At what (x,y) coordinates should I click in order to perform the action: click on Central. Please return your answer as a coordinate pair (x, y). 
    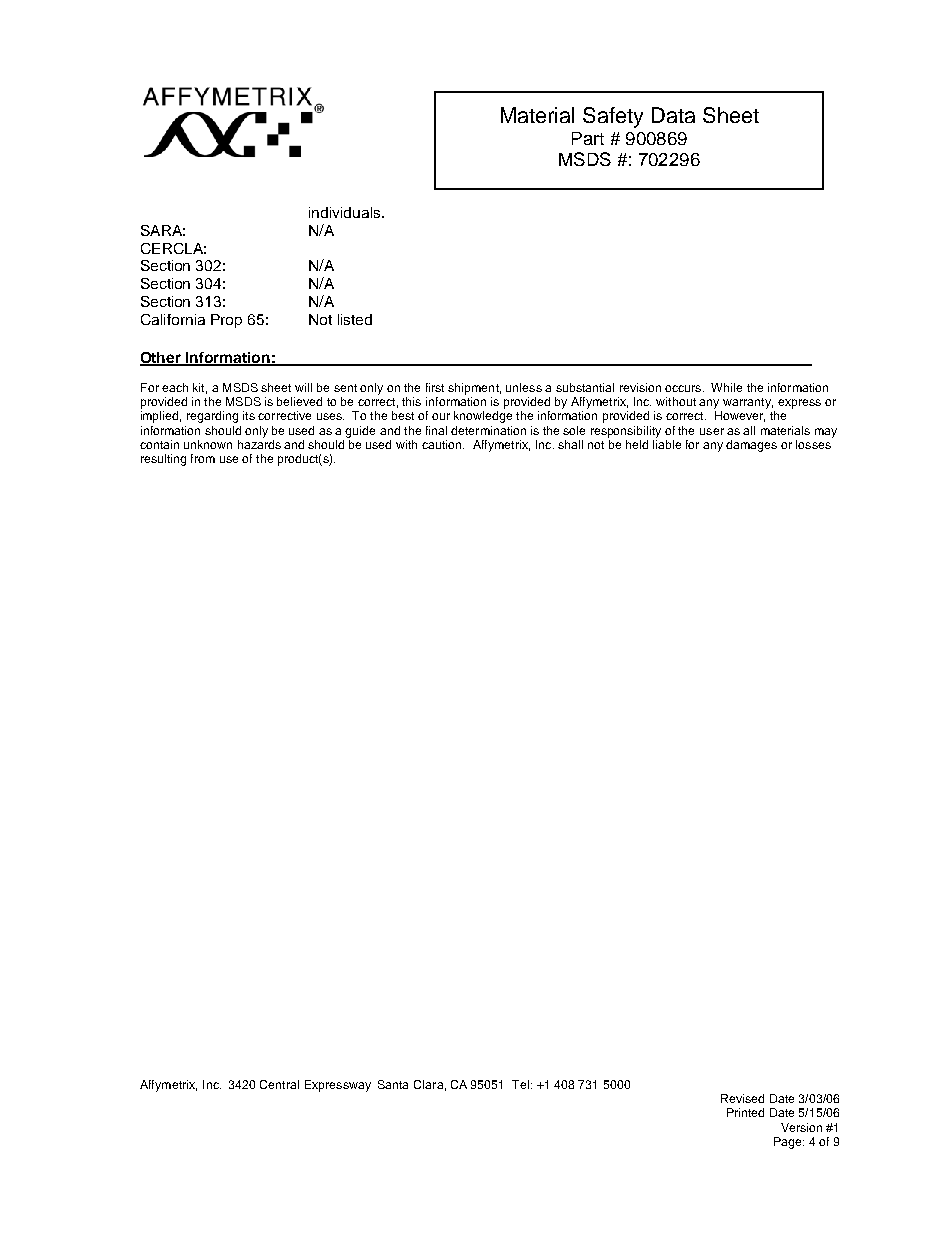
    Looking at the image, I should click on (279, 1084).
